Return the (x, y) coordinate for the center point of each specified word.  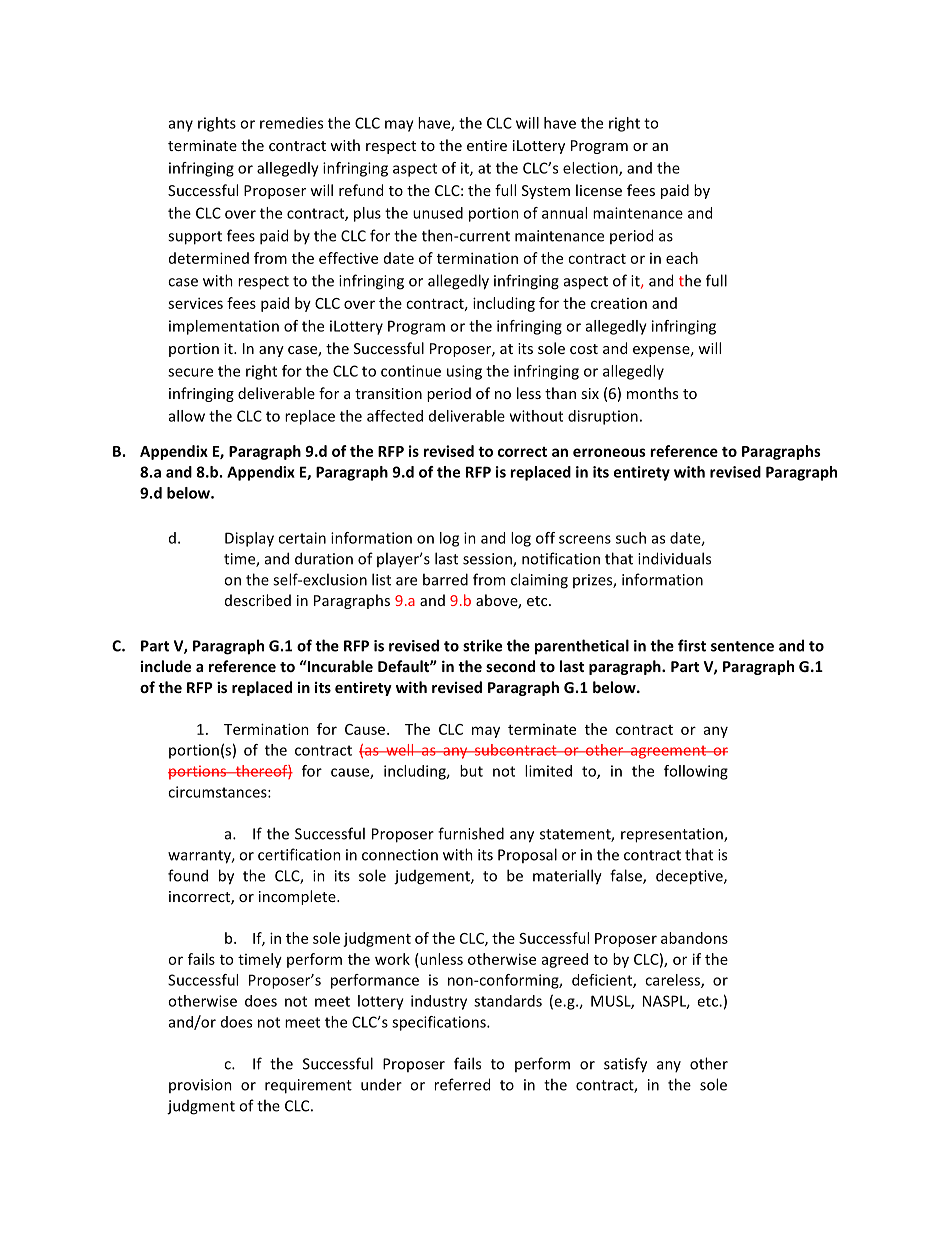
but (471, 771)
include (166, 666)
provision (200, 1086)
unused (438, 213)
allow (187, 416)
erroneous (609, 452)
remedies (291, 123)
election (591, 169)
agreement (668, 752)
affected (395, 416)
